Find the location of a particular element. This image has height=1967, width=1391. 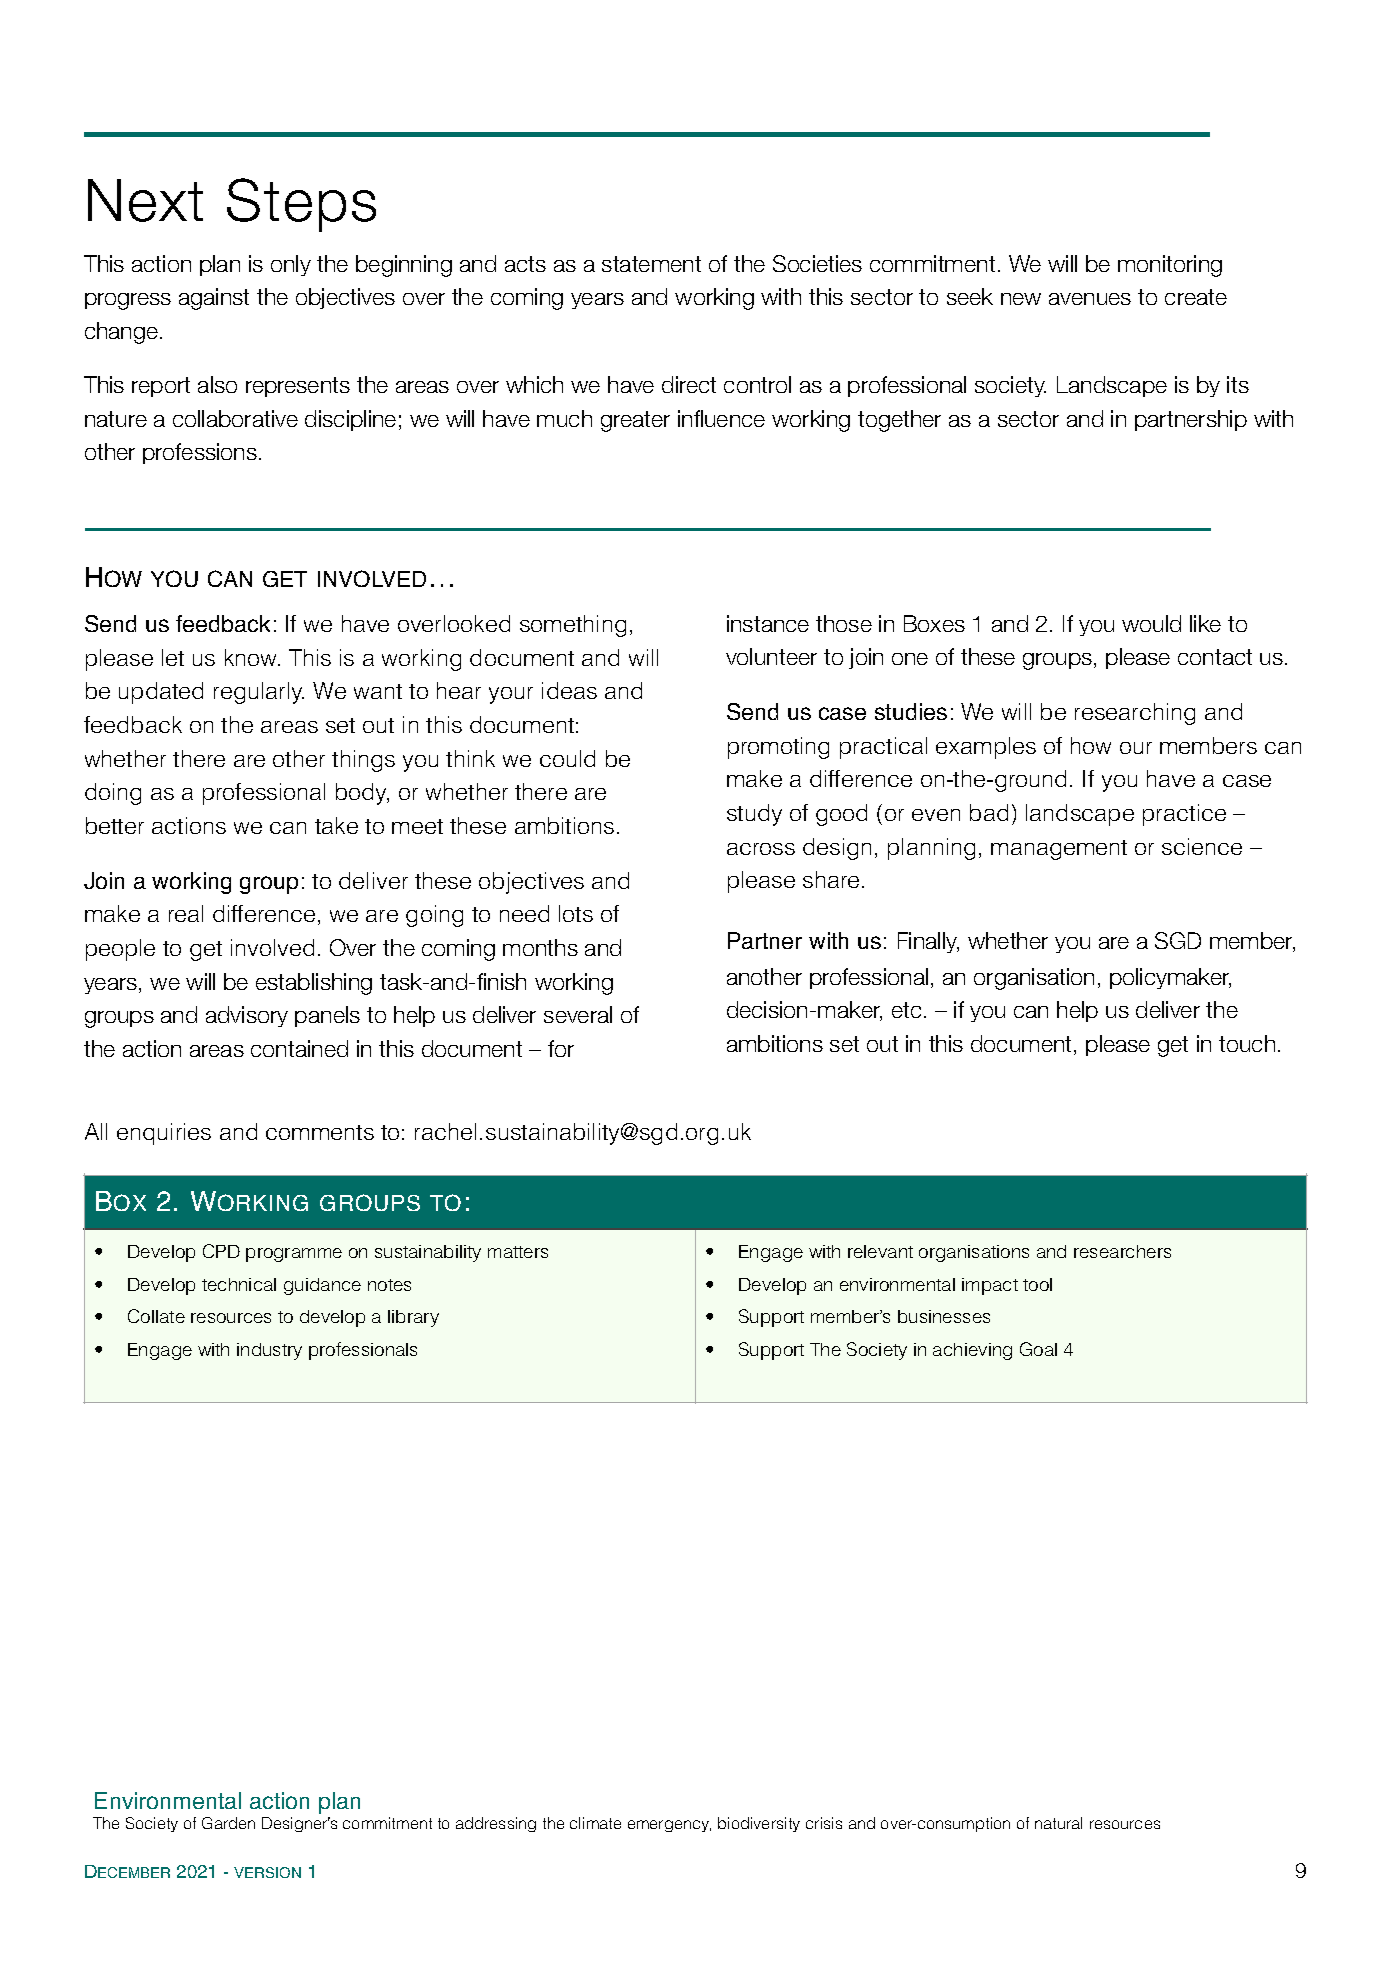

statement is located at coordinates (651, 264).
